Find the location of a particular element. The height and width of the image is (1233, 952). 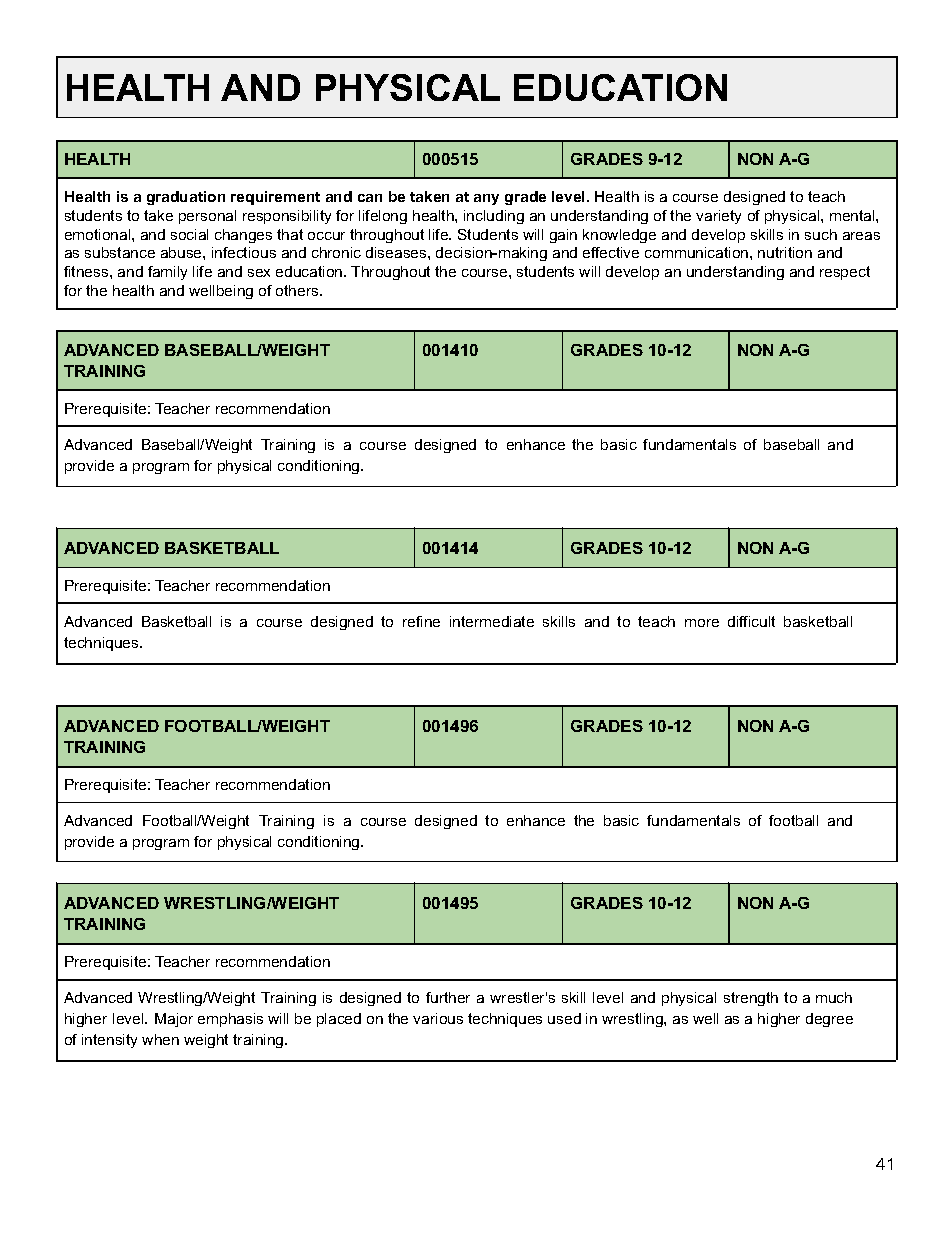

Major is located at coordinates (174, 1020).
